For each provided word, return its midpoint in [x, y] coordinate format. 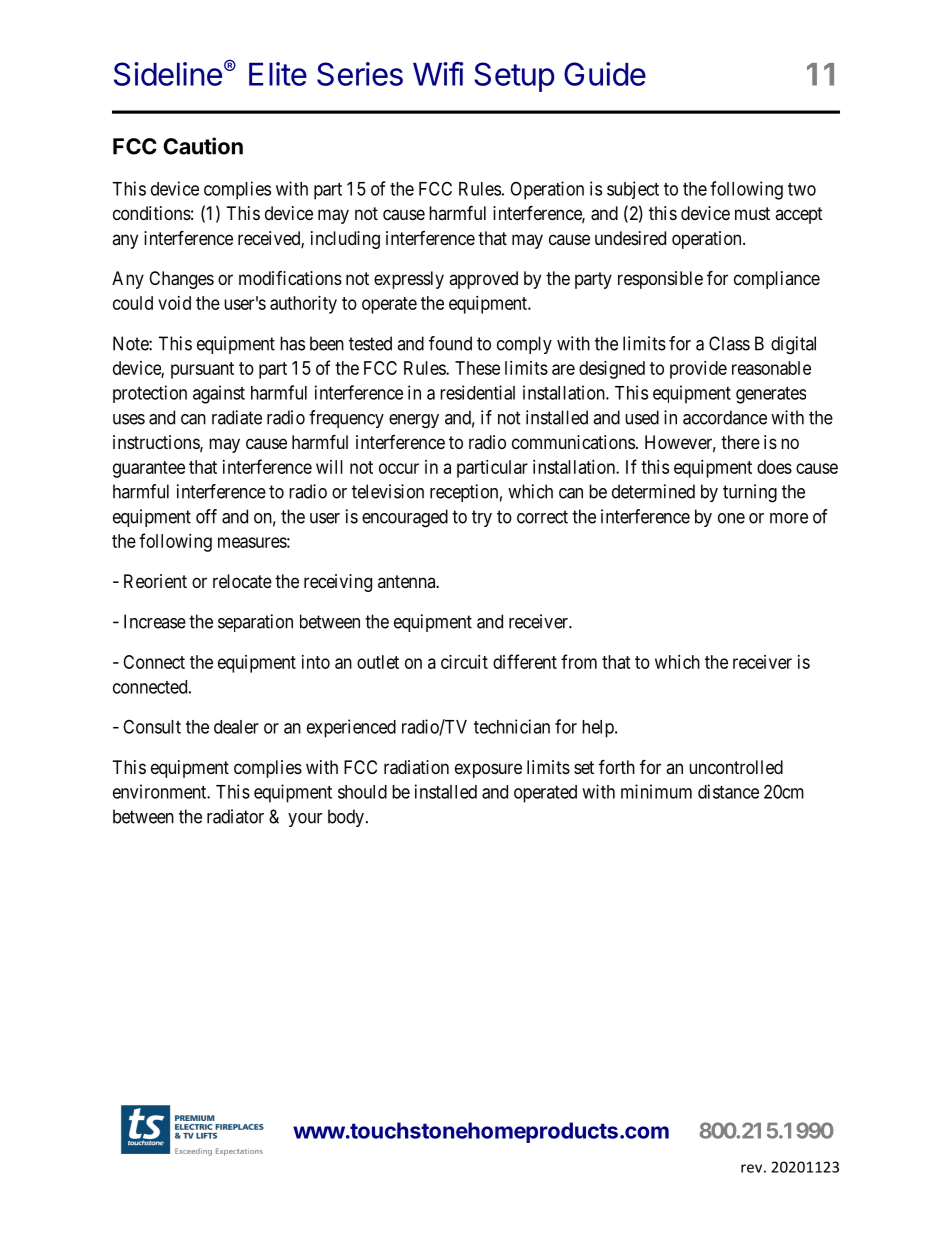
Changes [181, 280]
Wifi [438, 73]
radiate [237, 417]
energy [414, 421]
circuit [464, 662]
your [305, 820]
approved [483, 280]
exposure [488, 770]
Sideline [168, 74]
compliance [777, 280]
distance [728, 791]
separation [255, 623]
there [740, 442]
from [579, 661]
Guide [605, 74]
